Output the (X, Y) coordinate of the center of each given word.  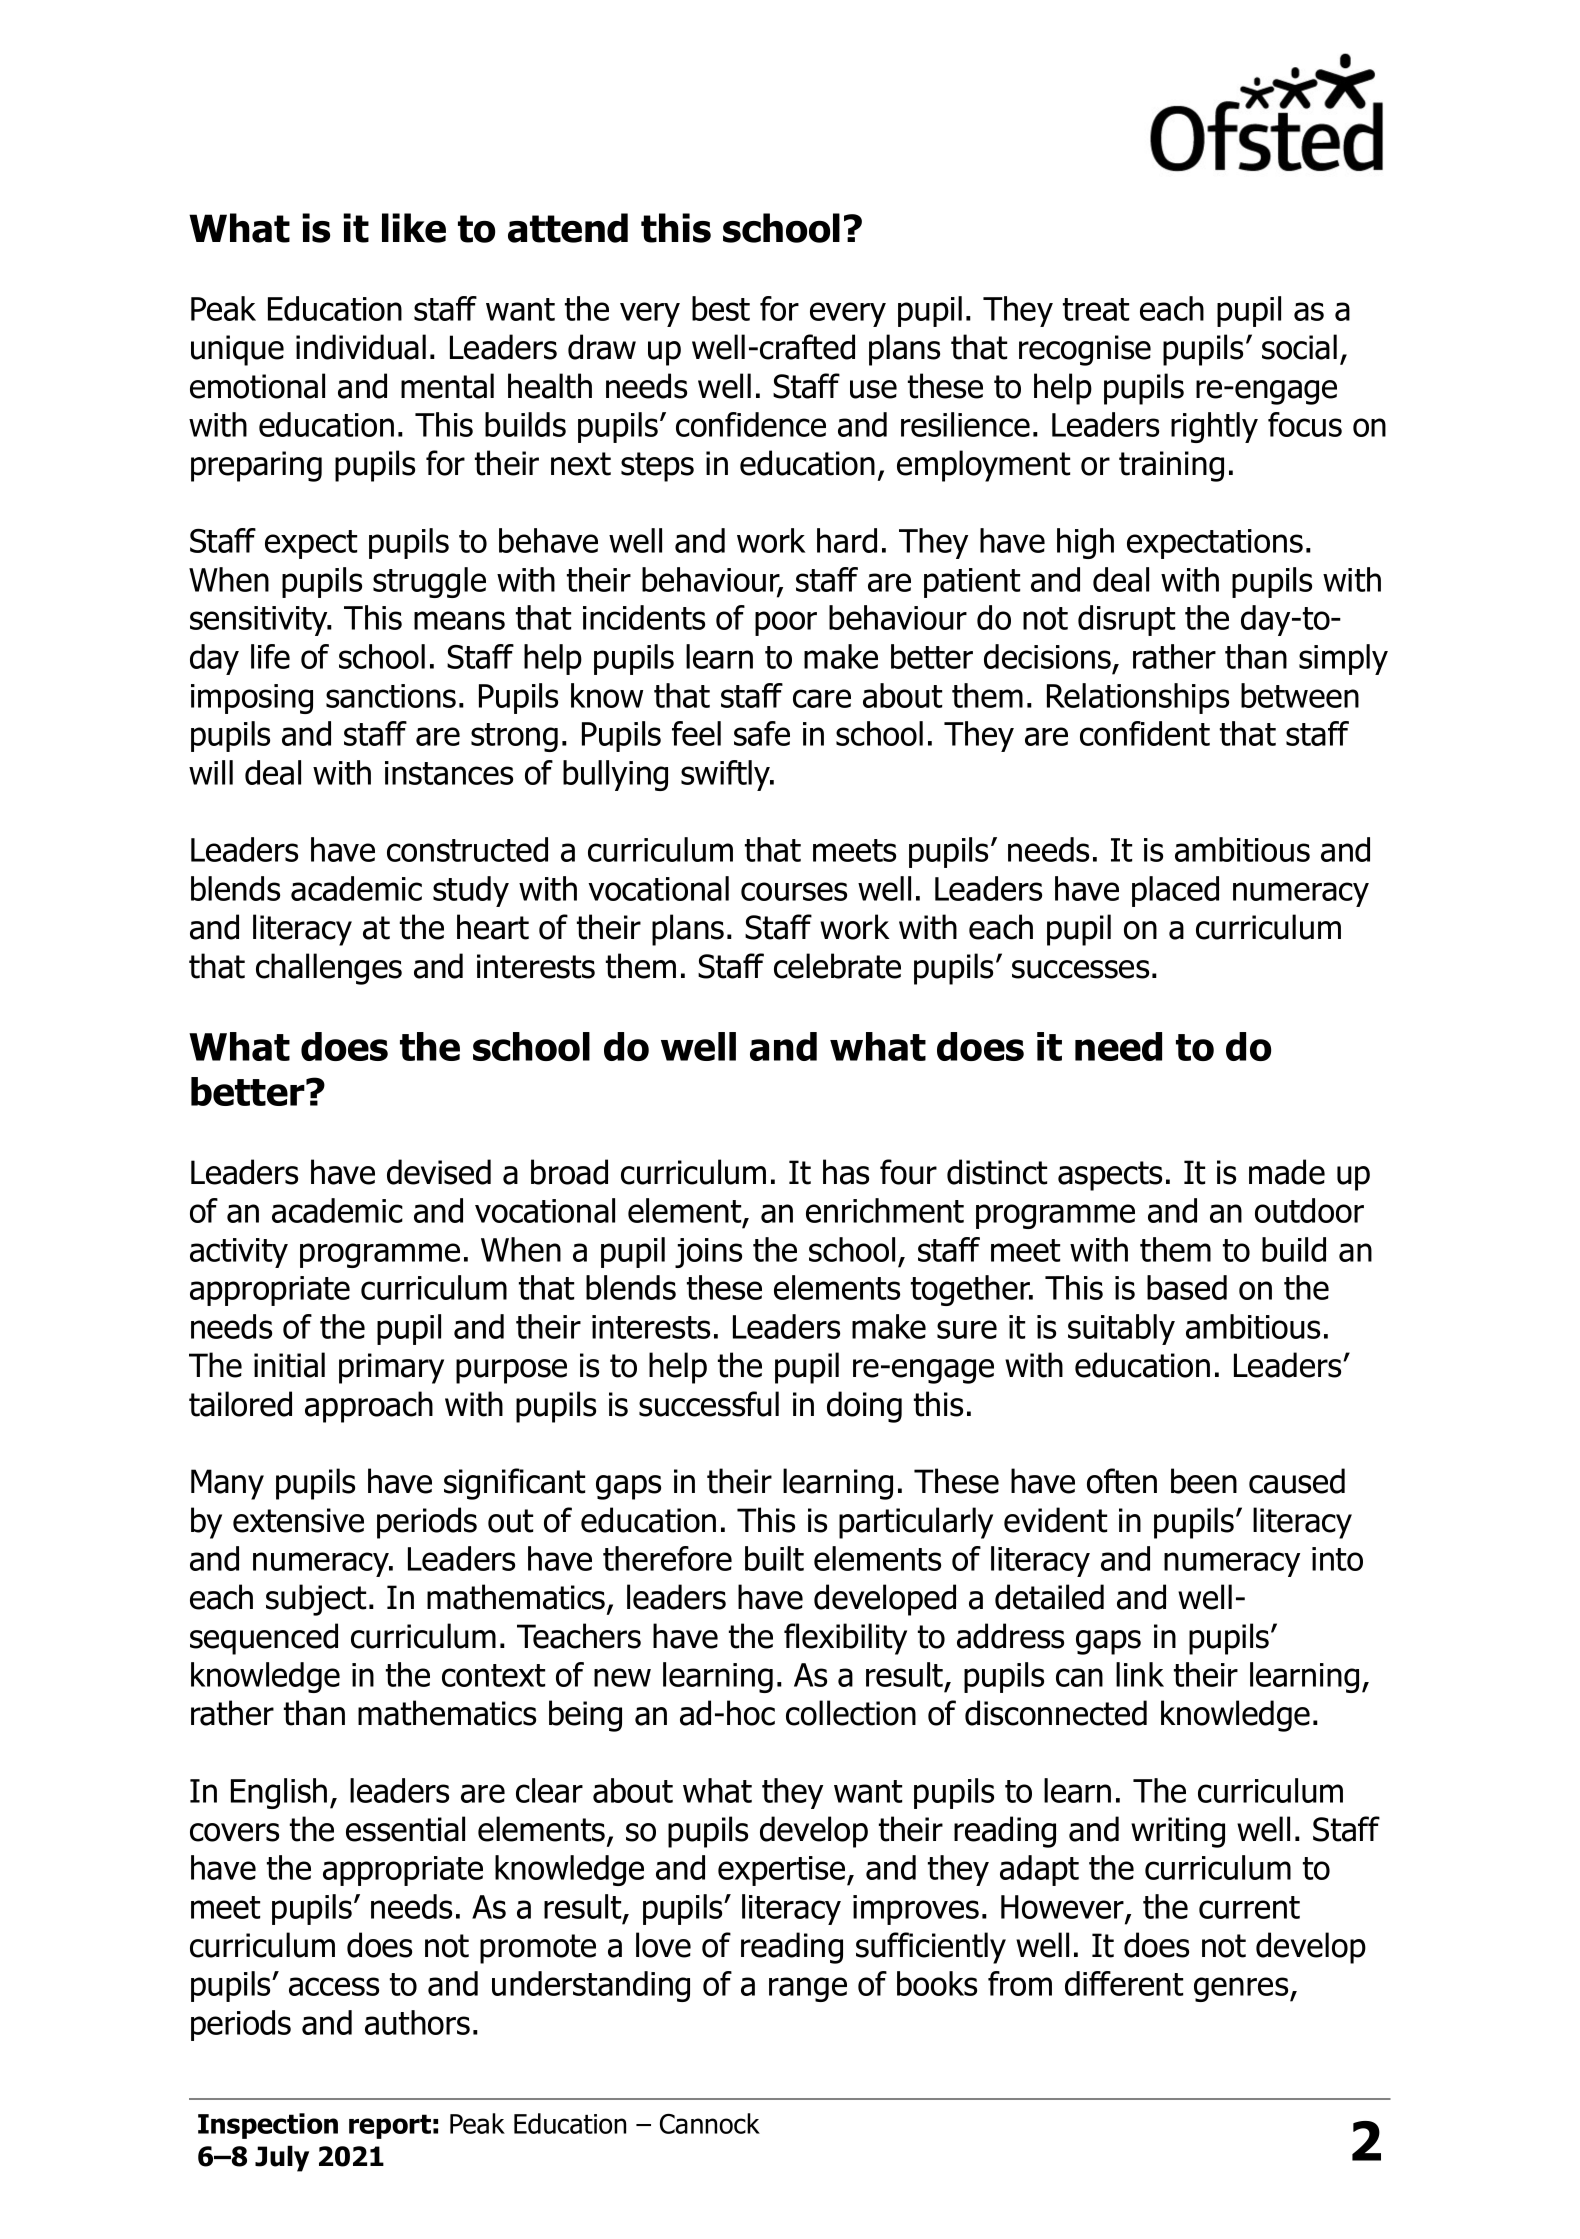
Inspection (268, 2126)
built (774, 1558)
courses (794, 891)
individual (361, 347)
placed (1175, 891)
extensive (298, 1520)
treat (1096, 309)
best (721, 308)
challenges (329, 969)
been (1204, 1481)
